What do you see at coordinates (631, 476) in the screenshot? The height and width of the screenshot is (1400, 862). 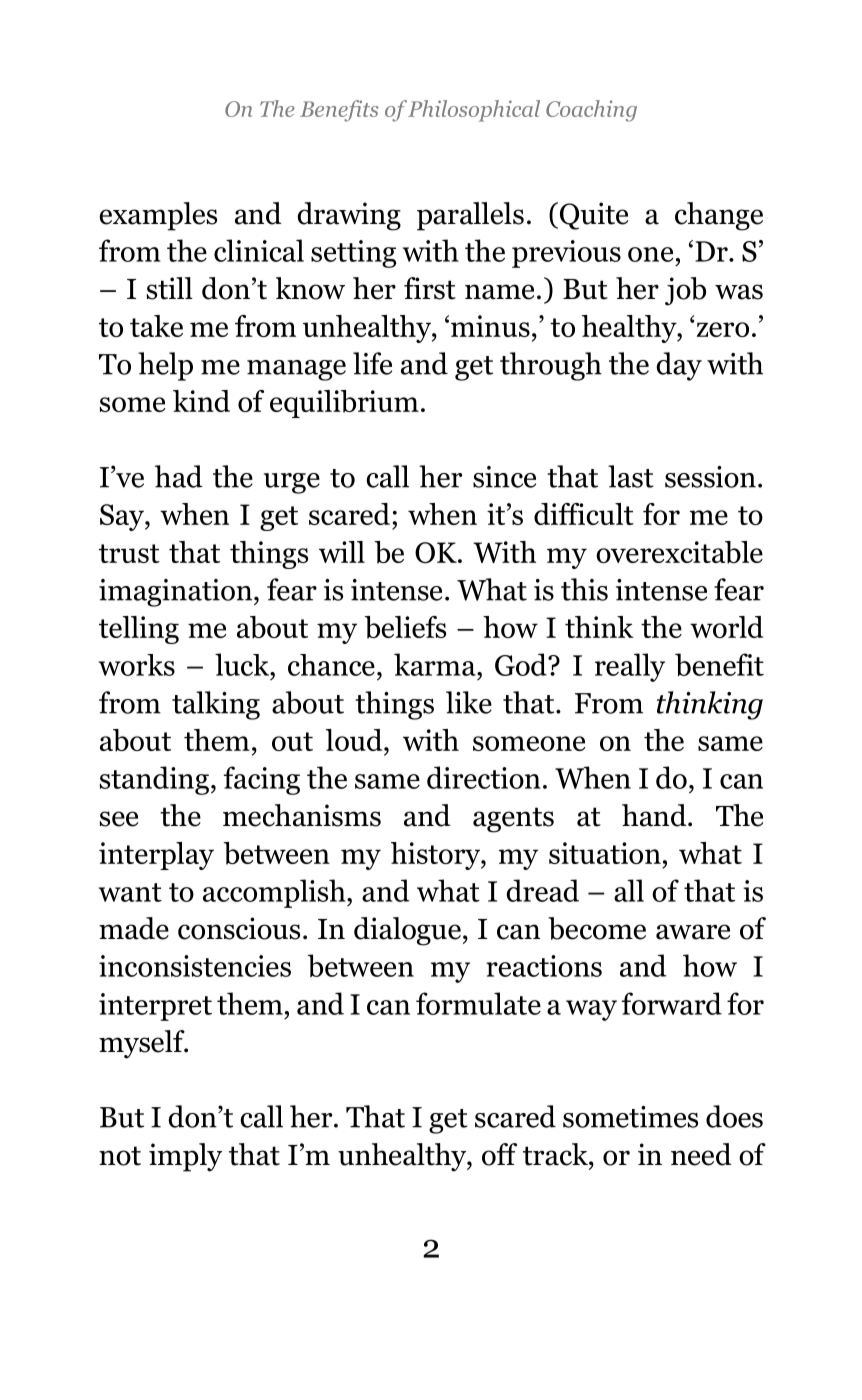 I see `last` at bounding box center [631, 476].
